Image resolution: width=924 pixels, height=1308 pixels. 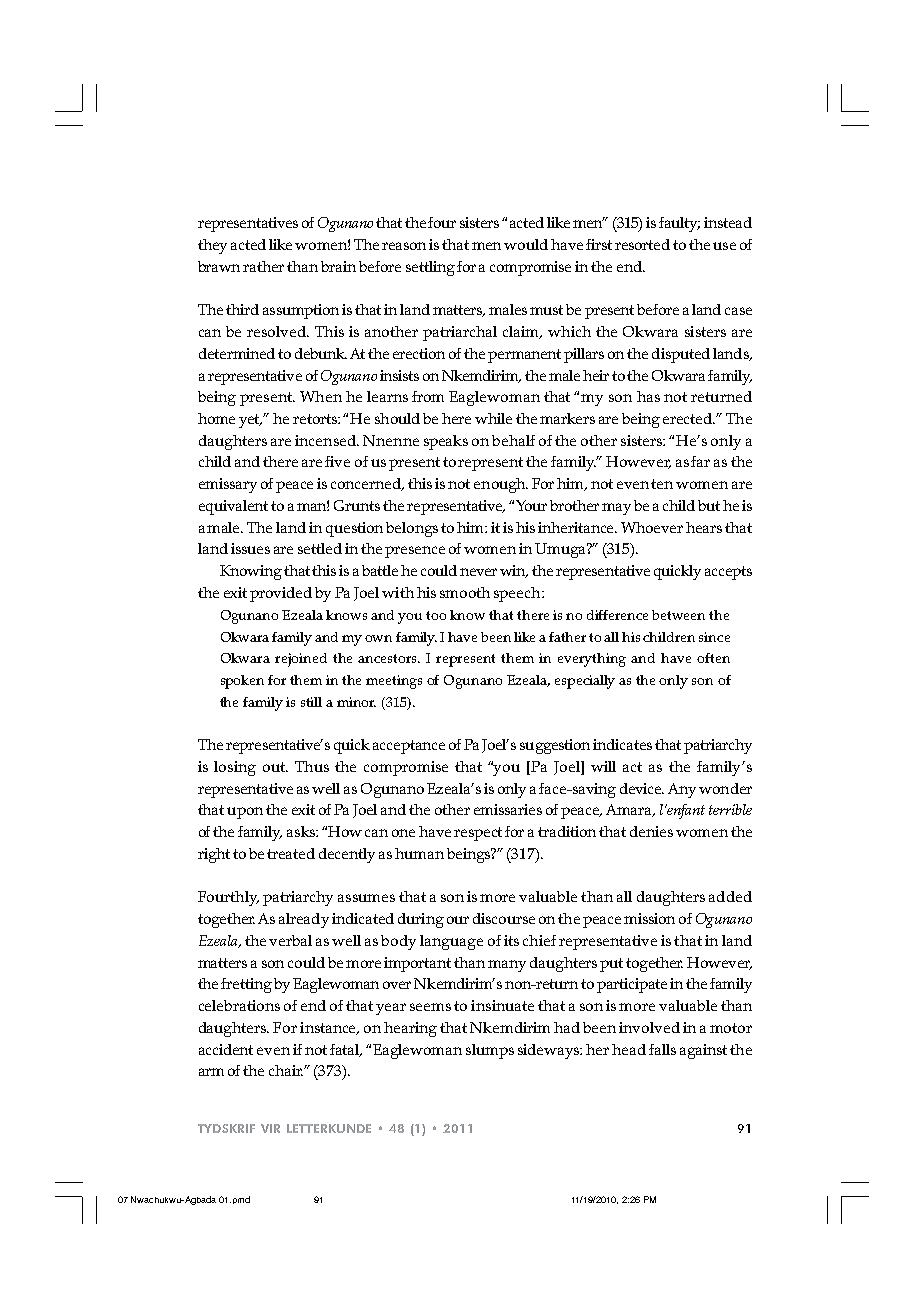 What do you see at coordinates (301, 660) in the document?
I see `rejoined` at bounding box center [301, 660].
